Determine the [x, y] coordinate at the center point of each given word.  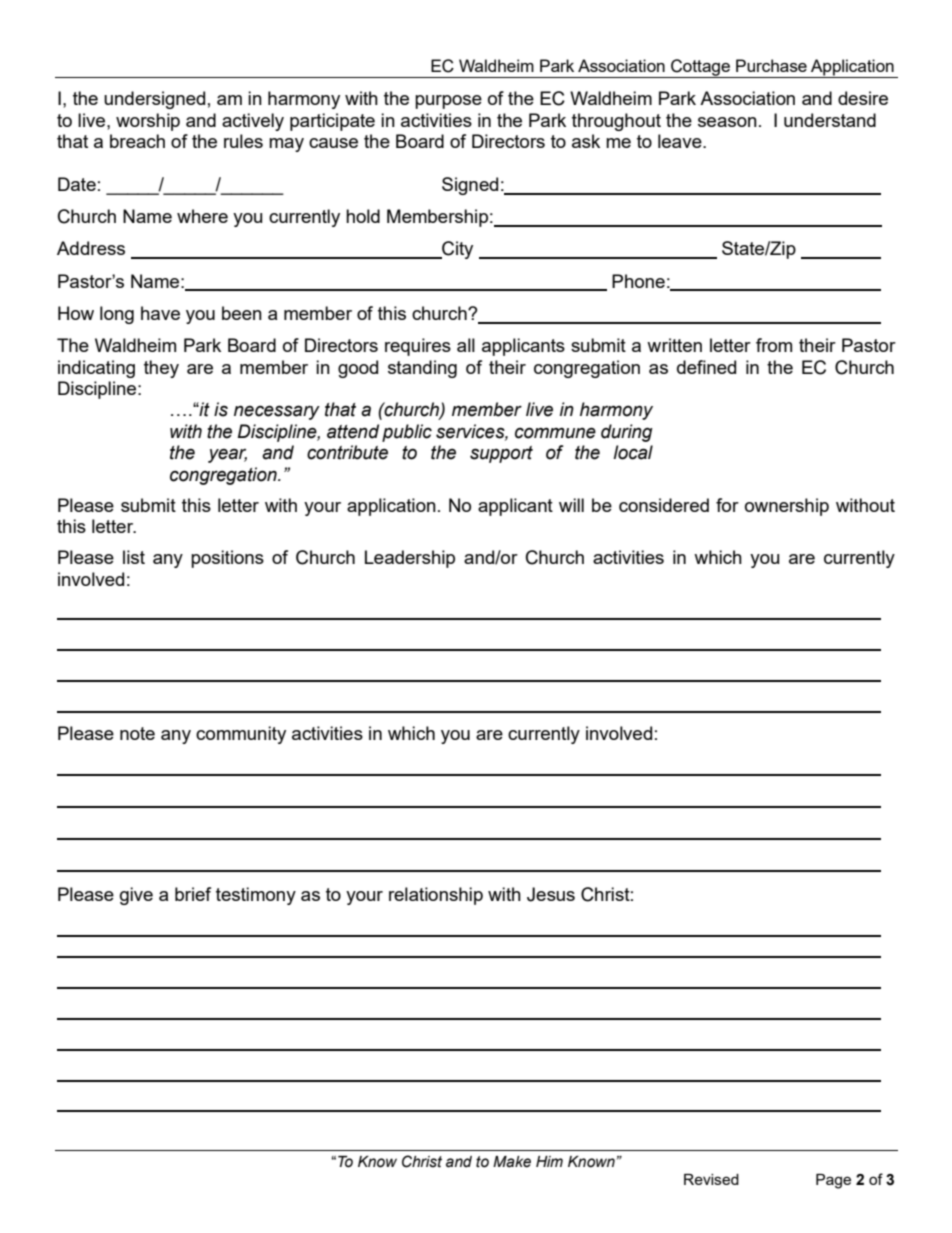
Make [512, 1162]
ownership [787, 507]
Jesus [551, 894]
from [774, 345]
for [727, 505]
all [466, 345]
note [137, 733]
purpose [448, 102]
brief [193, 894]
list [134, 557]
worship [148, 122]
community [241, 735]
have [160, 313]
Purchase [771, 65]
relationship [436, 896]
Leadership [410, 559]
